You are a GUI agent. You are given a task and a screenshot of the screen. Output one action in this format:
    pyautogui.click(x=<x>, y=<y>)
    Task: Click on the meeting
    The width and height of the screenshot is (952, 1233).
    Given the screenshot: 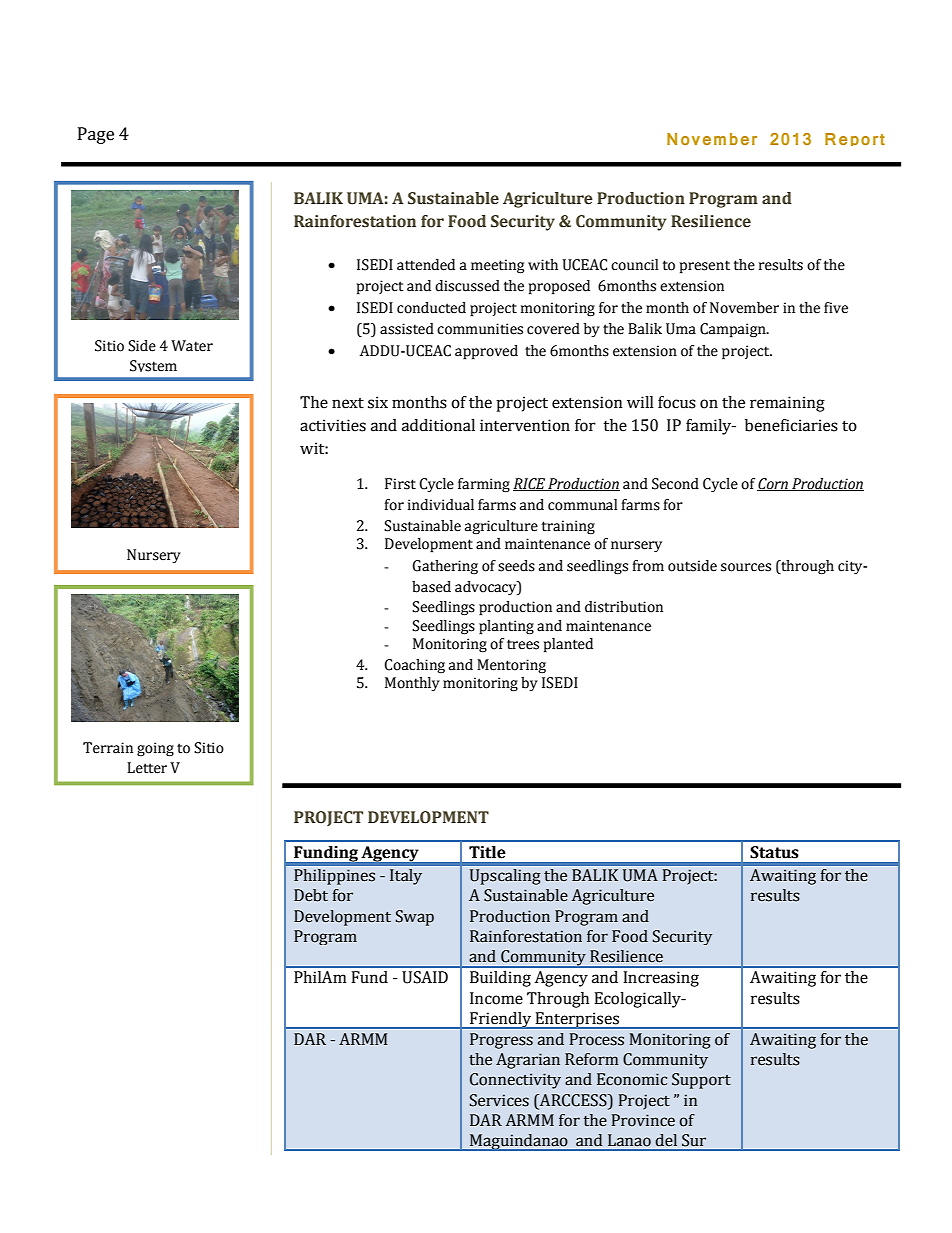 What is the action you would take?
    pyautogui.click(x=497, y=266)
